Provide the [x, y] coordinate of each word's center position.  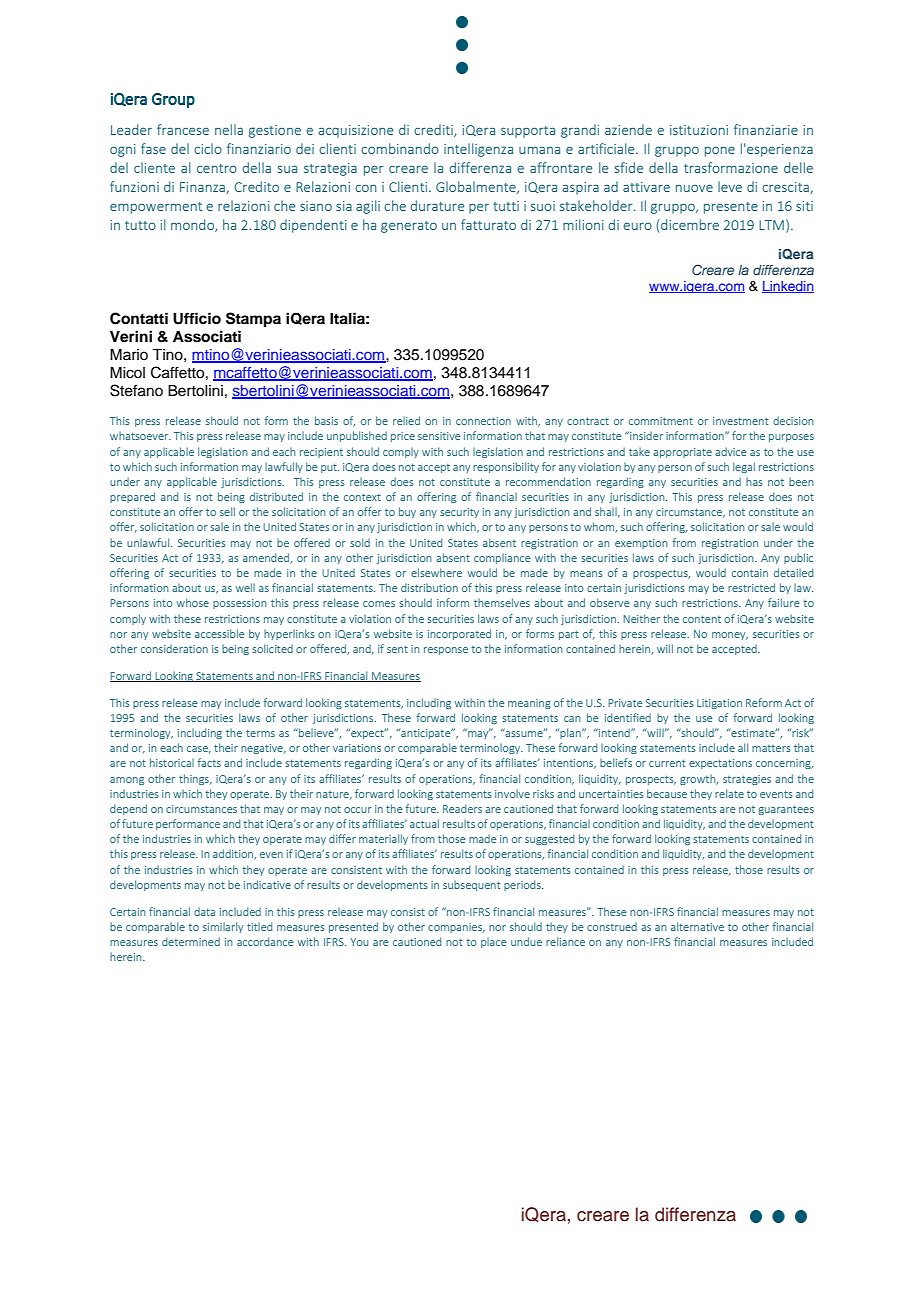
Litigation [719, 704]
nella [229, 129]
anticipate [426, 733]
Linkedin [788, 287]
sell [227, 511]
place [493, 943]
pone [720, 152]
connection [483, 421]
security [459, 513]
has [754, 482]
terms [260, 733]
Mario [129, 354]
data [204, 911]
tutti [506, 206]
